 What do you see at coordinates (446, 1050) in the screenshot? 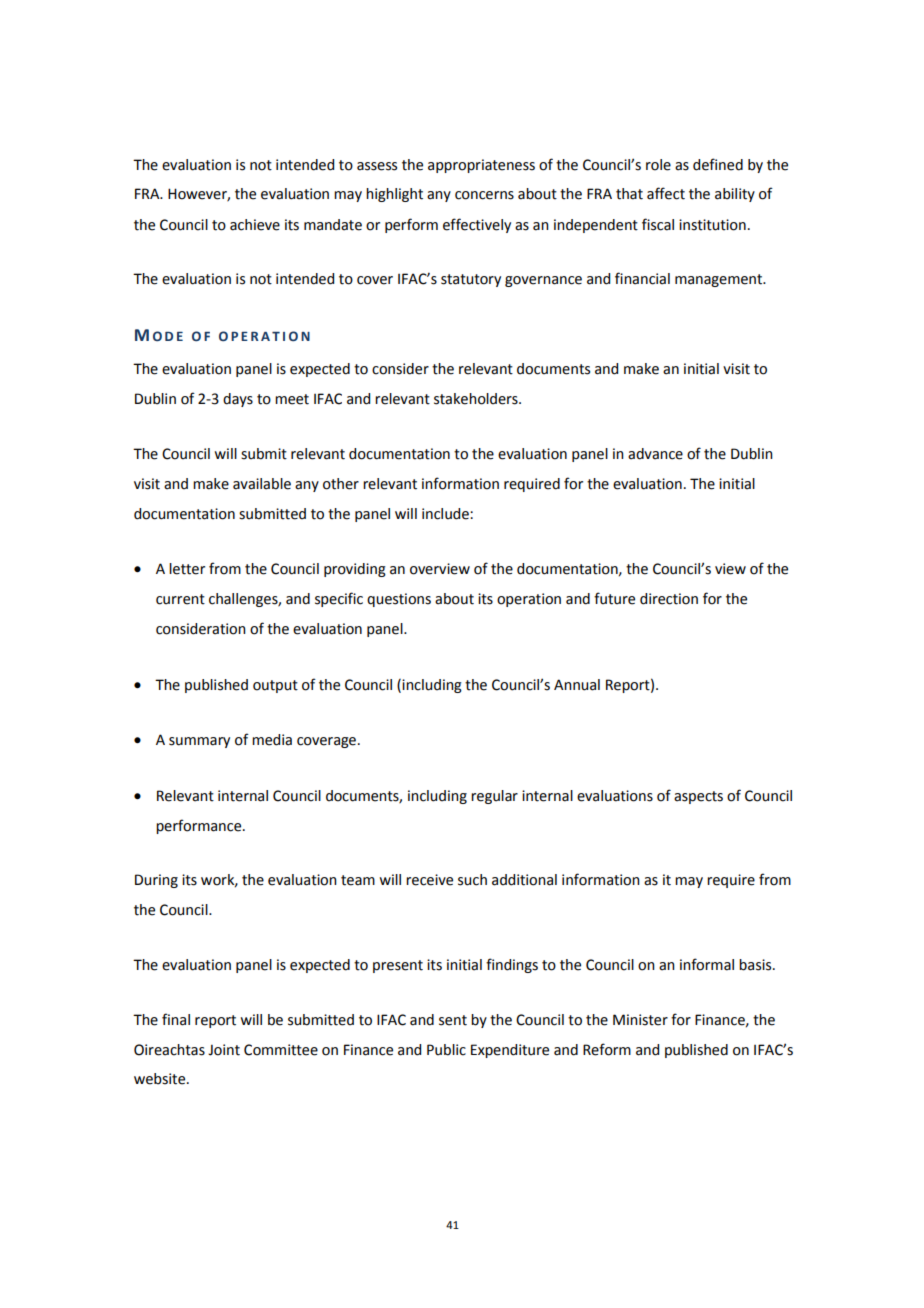
I see `Public` at bounding box center [446, 1050].
